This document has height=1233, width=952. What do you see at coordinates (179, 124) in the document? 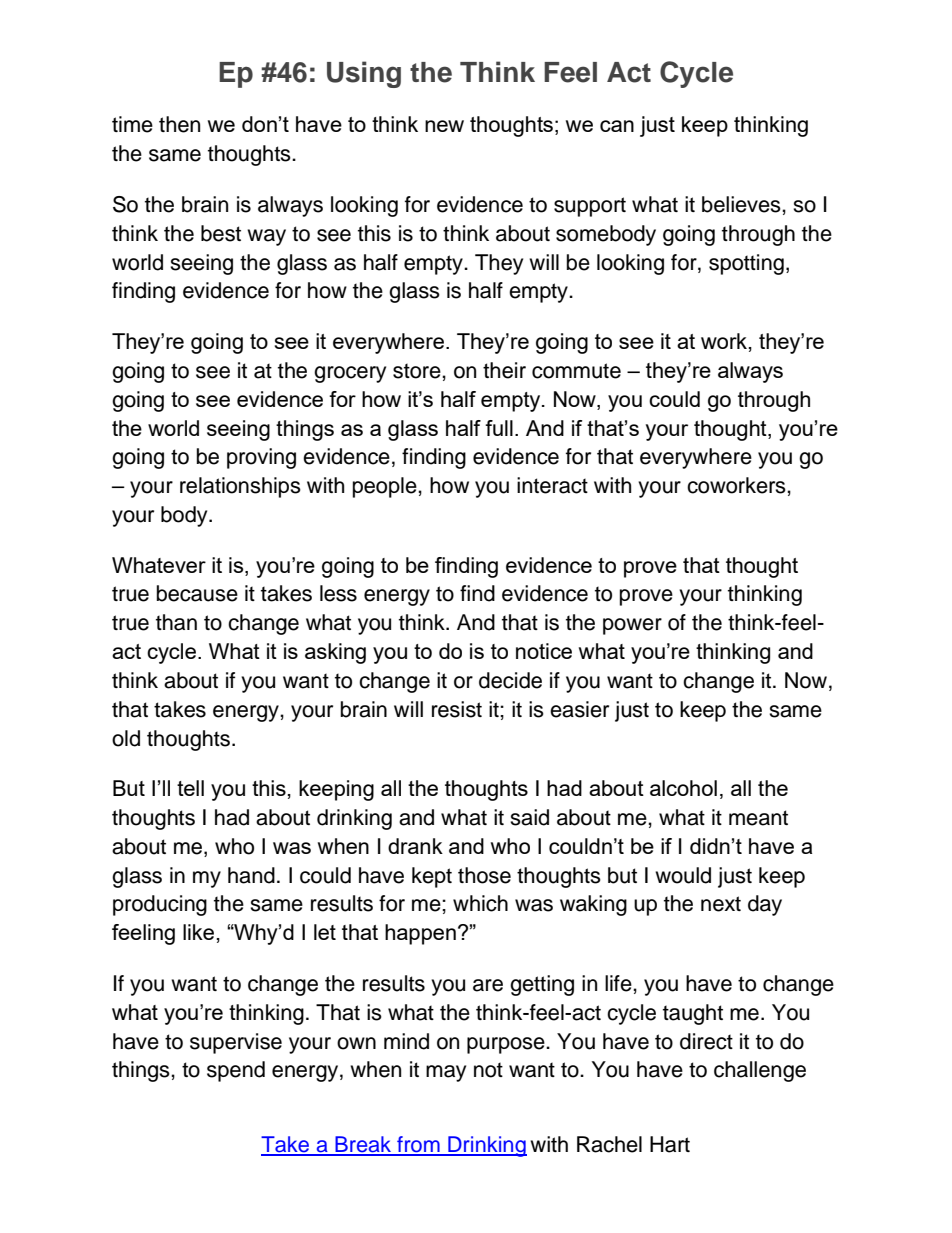
I see `then` at bounding box center [179, 124].
